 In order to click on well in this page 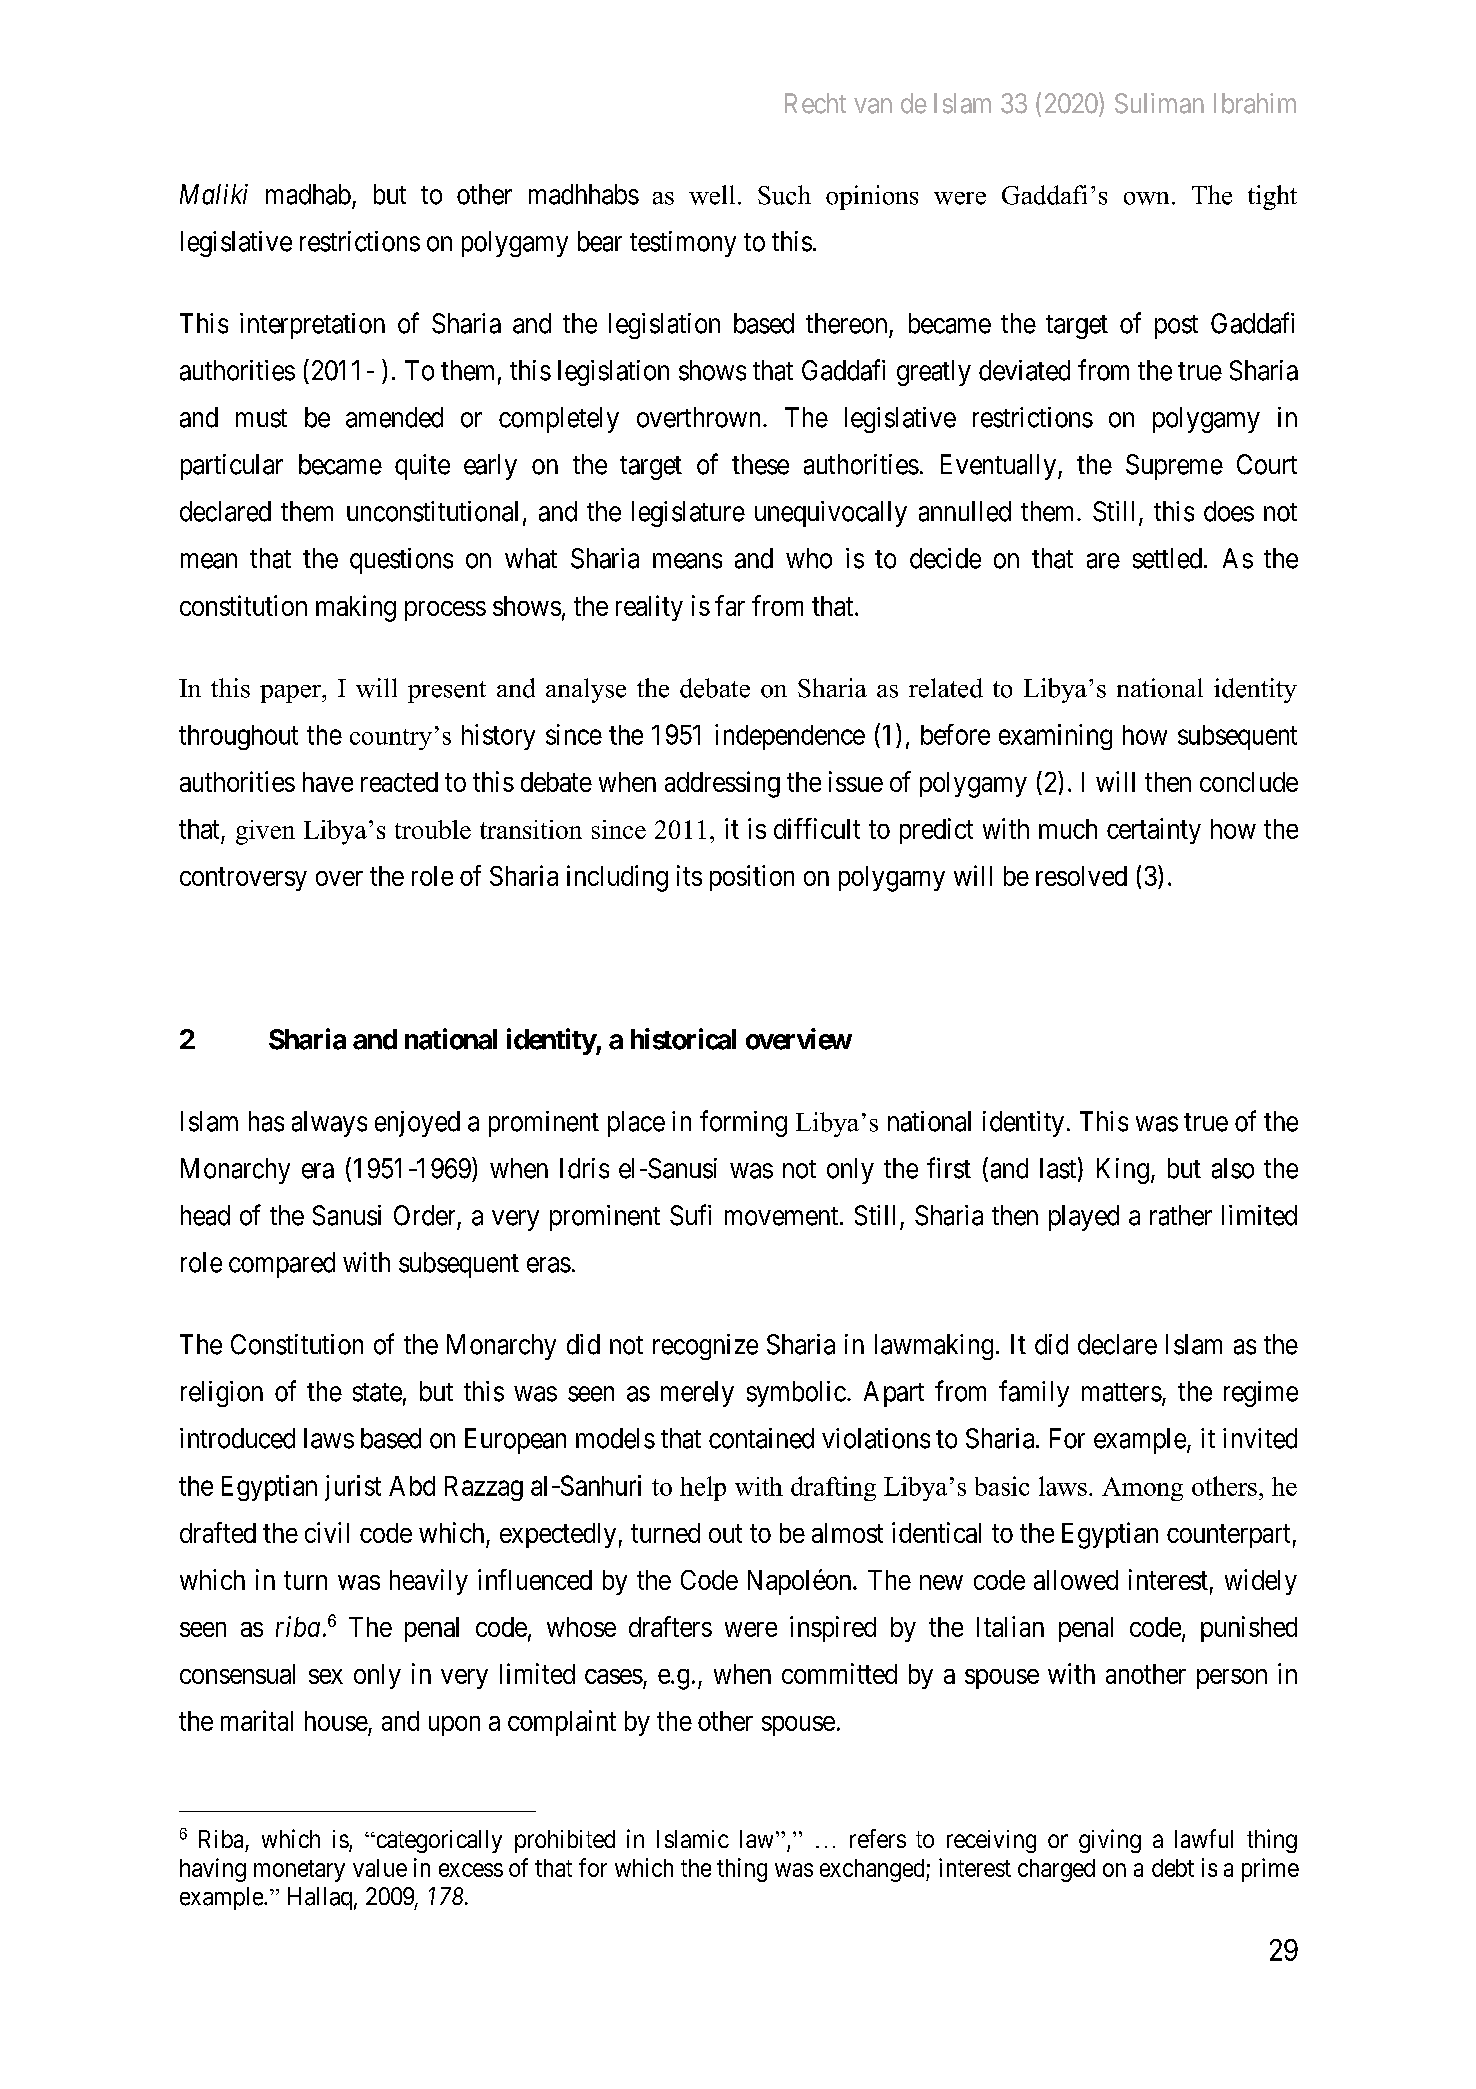, I will do `click(712, 195)`.
